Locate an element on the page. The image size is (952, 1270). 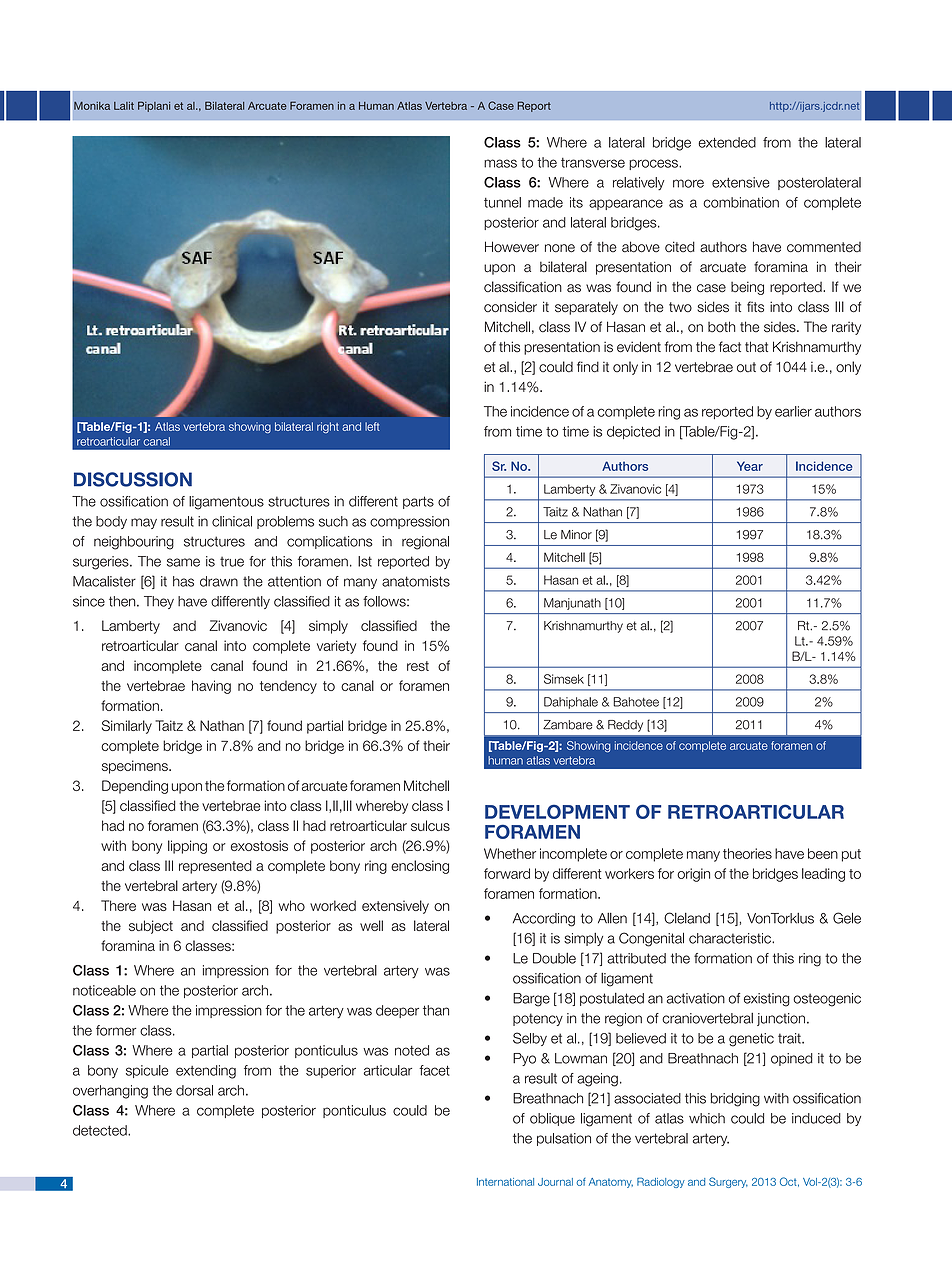
specimens is located at coordinates (136, 767).
